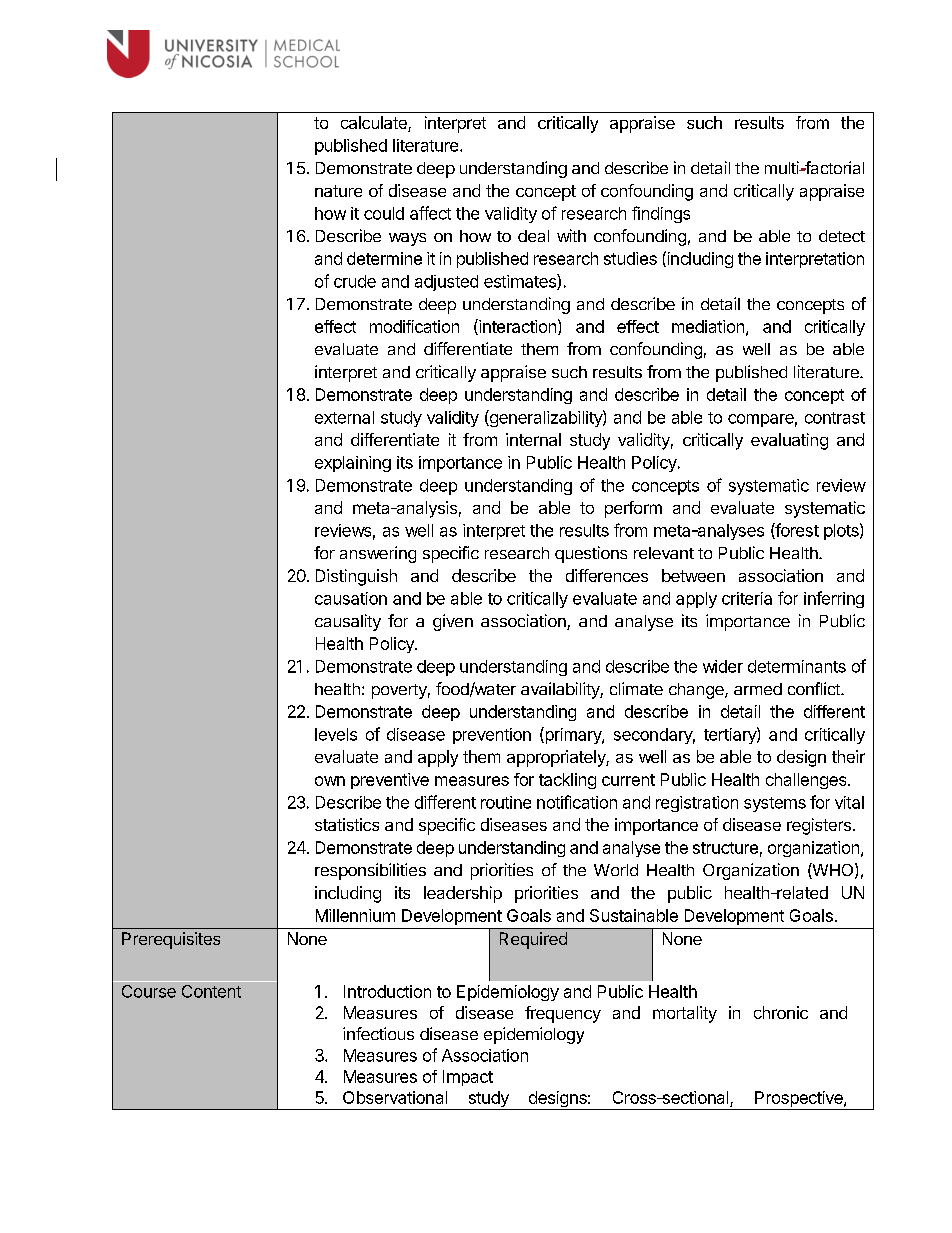 Image resolution: width=952 pixels, height=1233 pixels. Describe the element at coordinates (781, 1012) in the image. I see `chronic` at that location.
